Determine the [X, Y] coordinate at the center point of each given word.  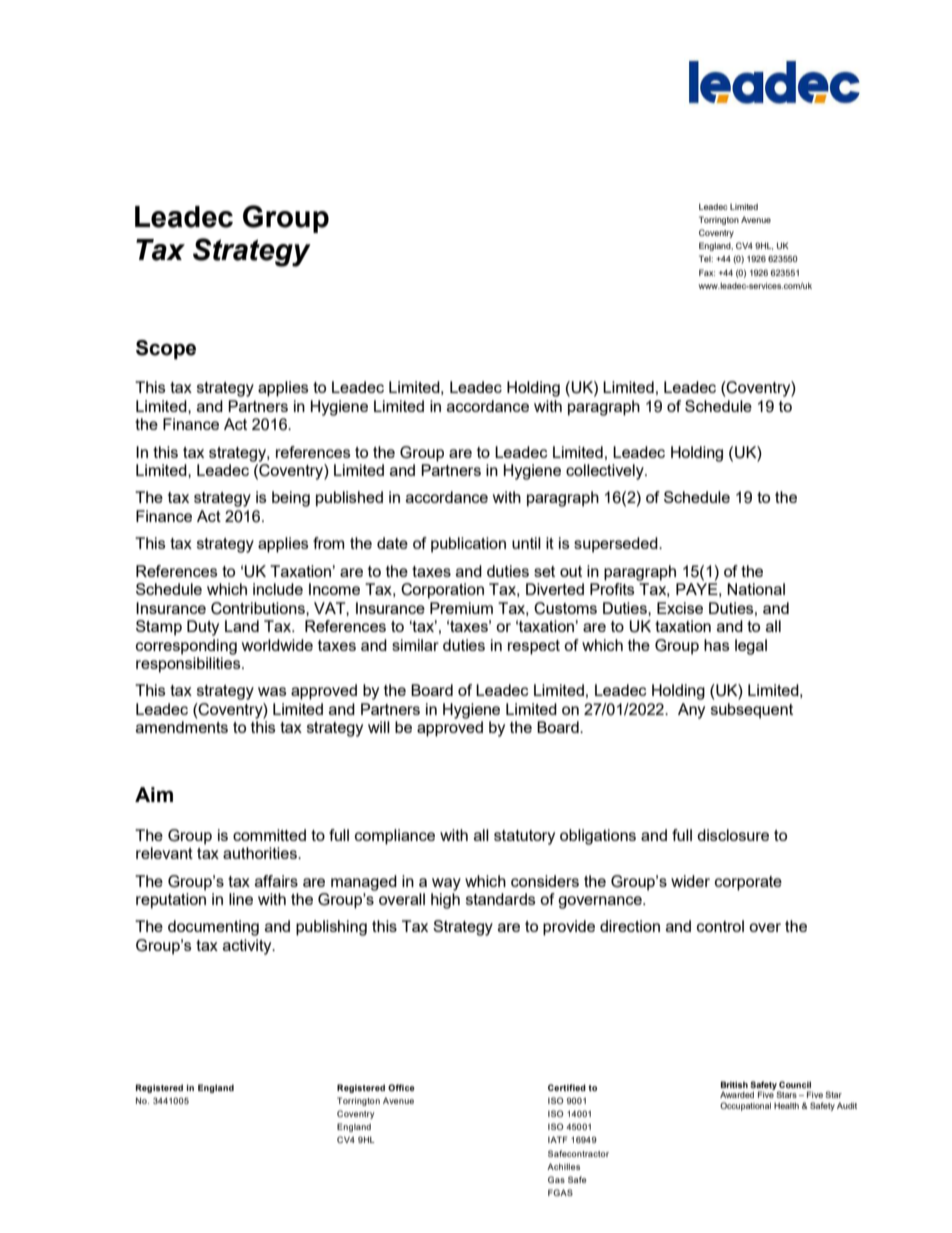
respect [534, 647]
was [272, 691]
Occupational [745, 1106]
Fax [707, 272]
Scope [166, 350]
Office [401, 1087]
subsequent [752, 711]
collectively [606, 472]
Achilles [563, 1166]
